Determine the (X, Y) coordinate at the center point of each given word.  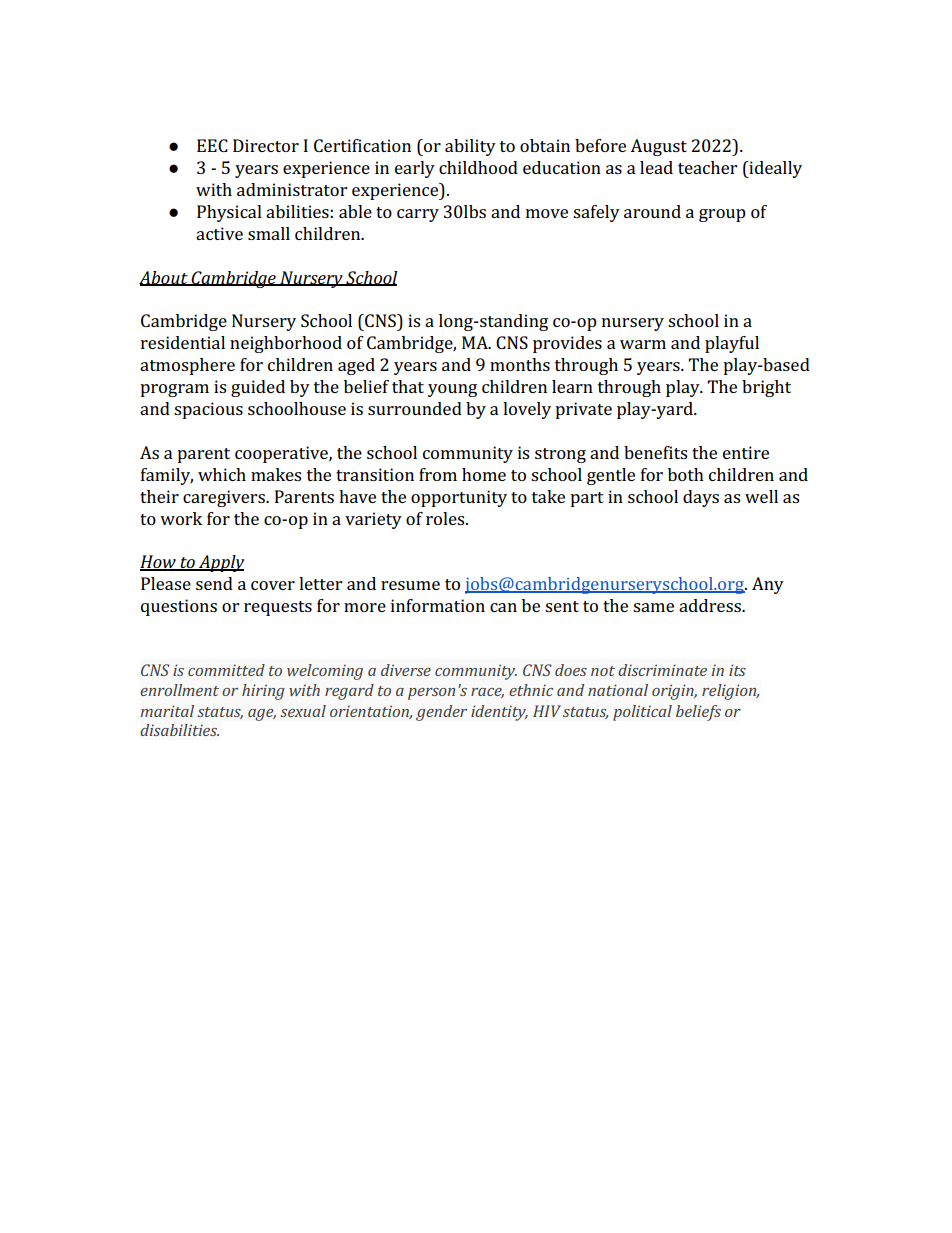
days (701, 498)
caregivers (225, 498)
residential (183, 342)
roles (446, 518)
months (520, 364)
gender (441, 713)
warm (643, 344)
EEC (212, 145)
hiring (263, 692)
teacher (707, 167)
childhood (478, 167)
